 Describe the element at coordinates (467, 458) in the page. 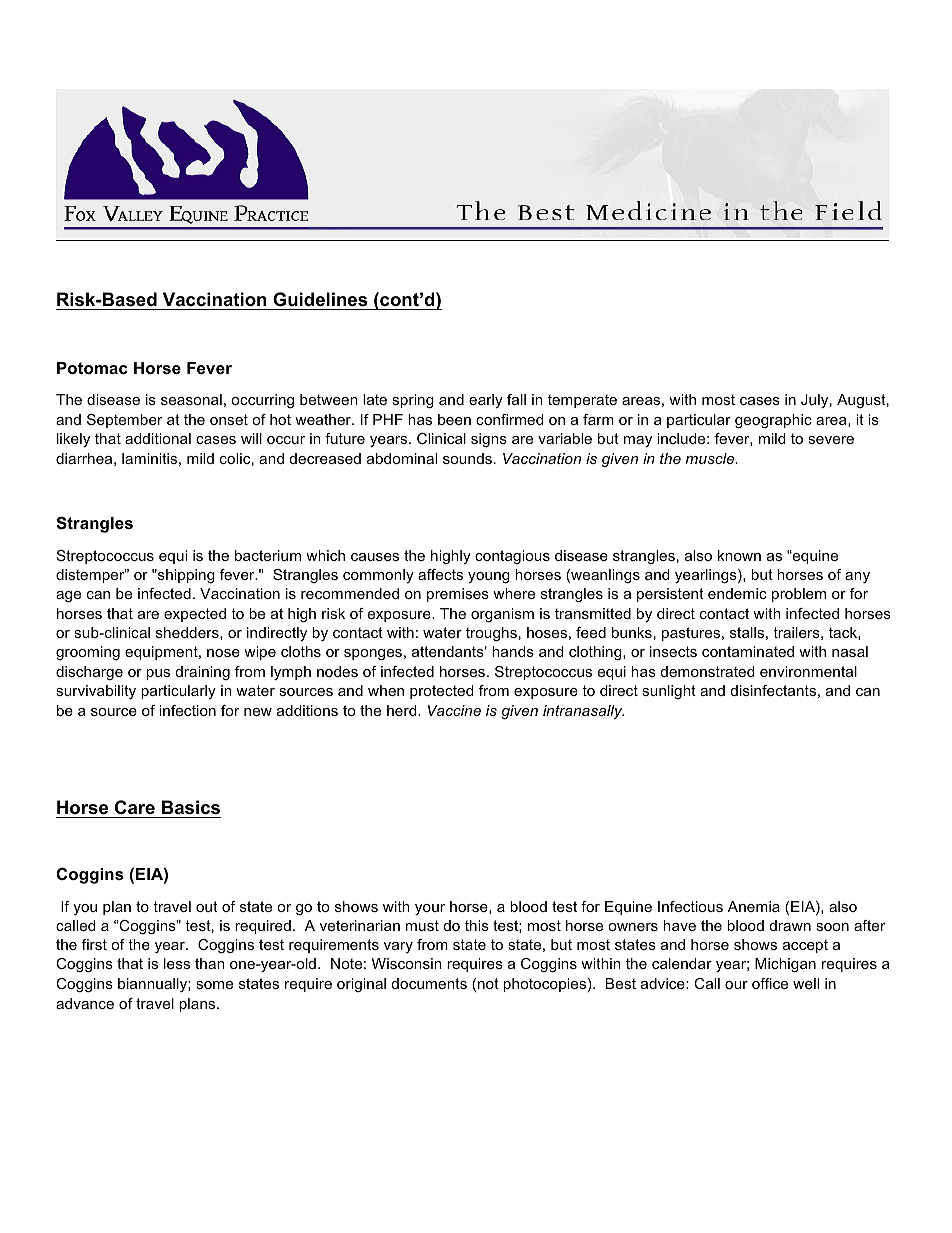

I see `sounds` at that location.
